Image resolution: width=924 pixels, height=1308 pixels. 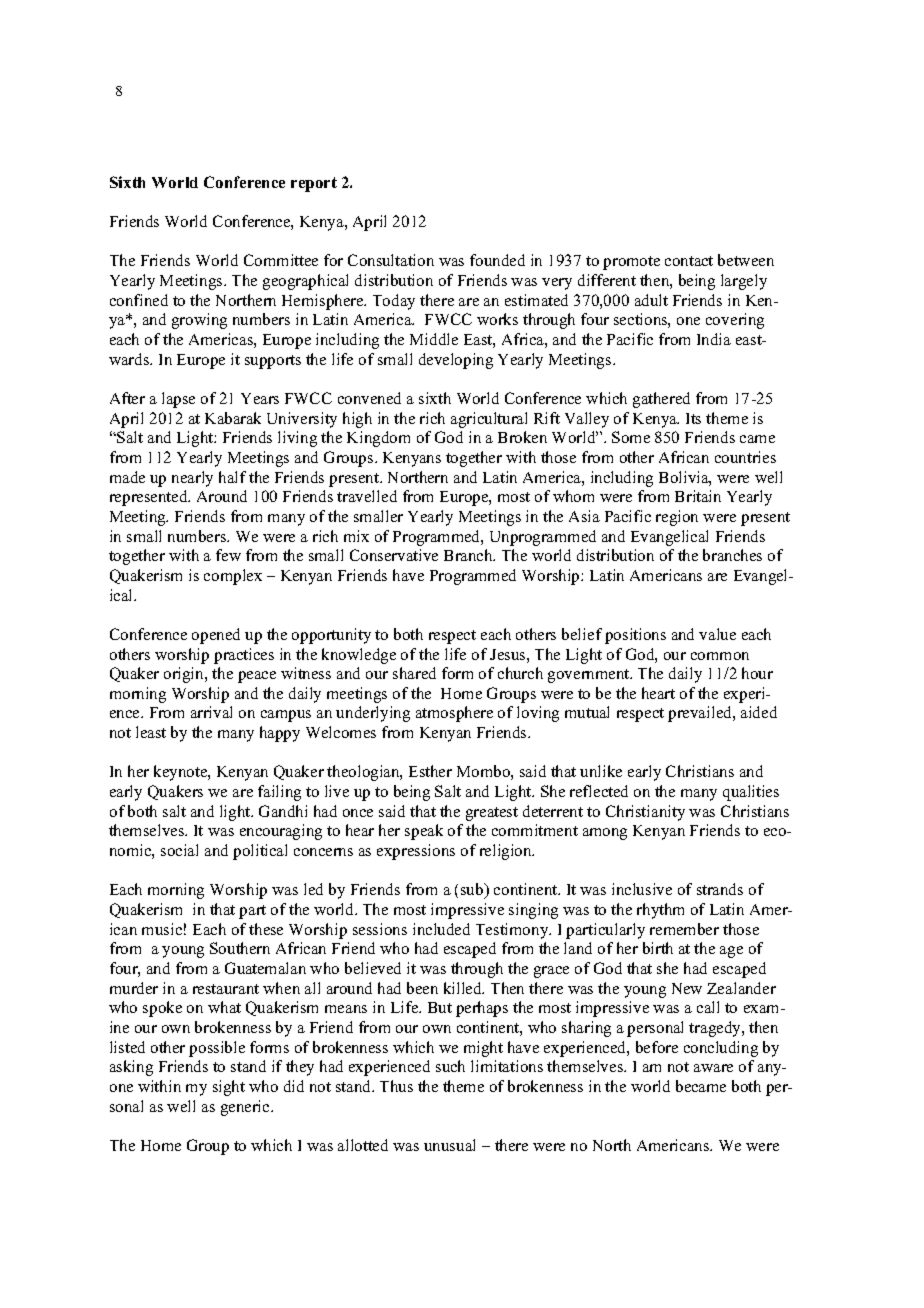 I want to click on generic, so click(x=246, y=1108).
